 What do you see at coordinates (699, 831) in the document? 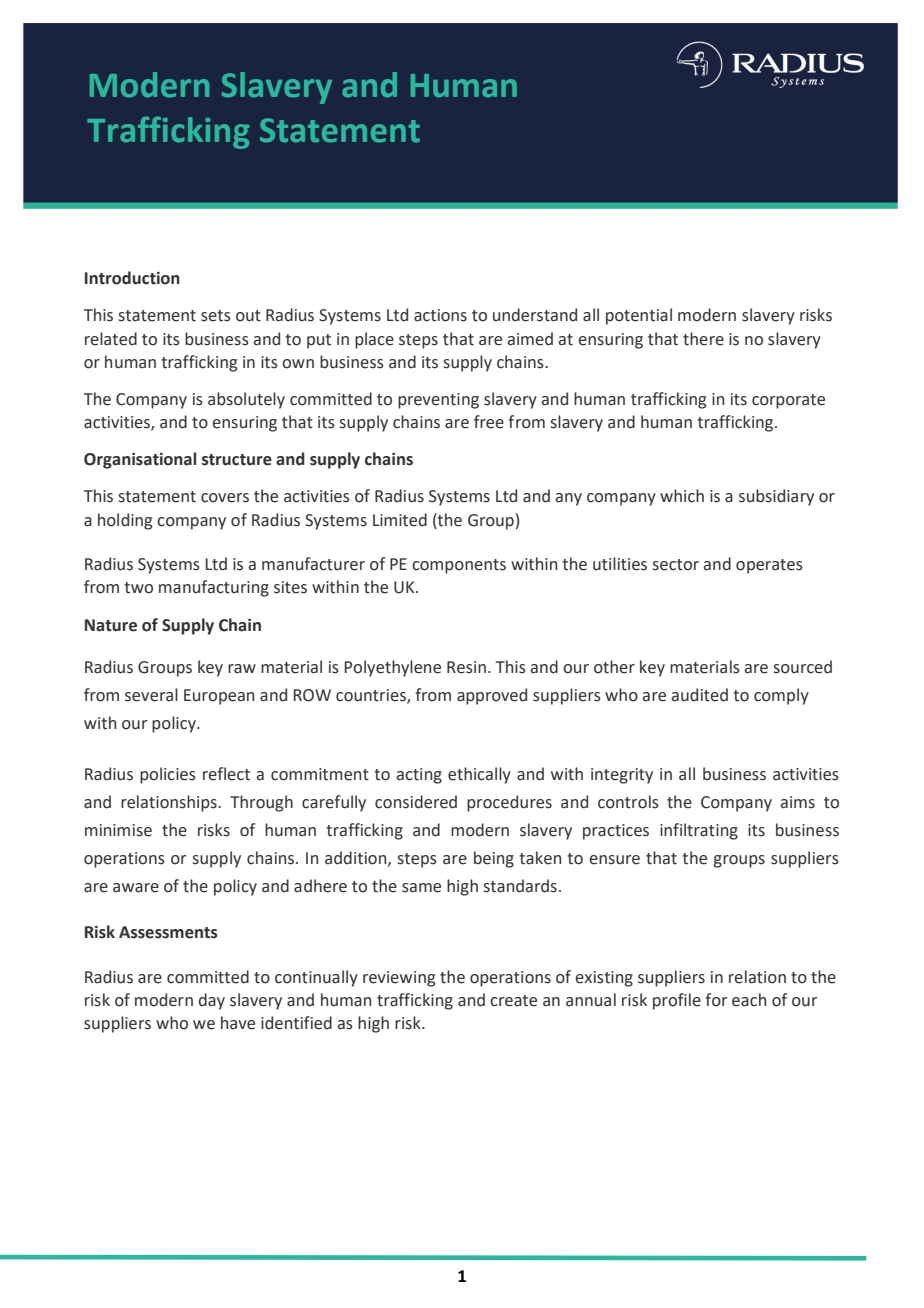
I see `infiltrating` at bounding box center [699, 831].
